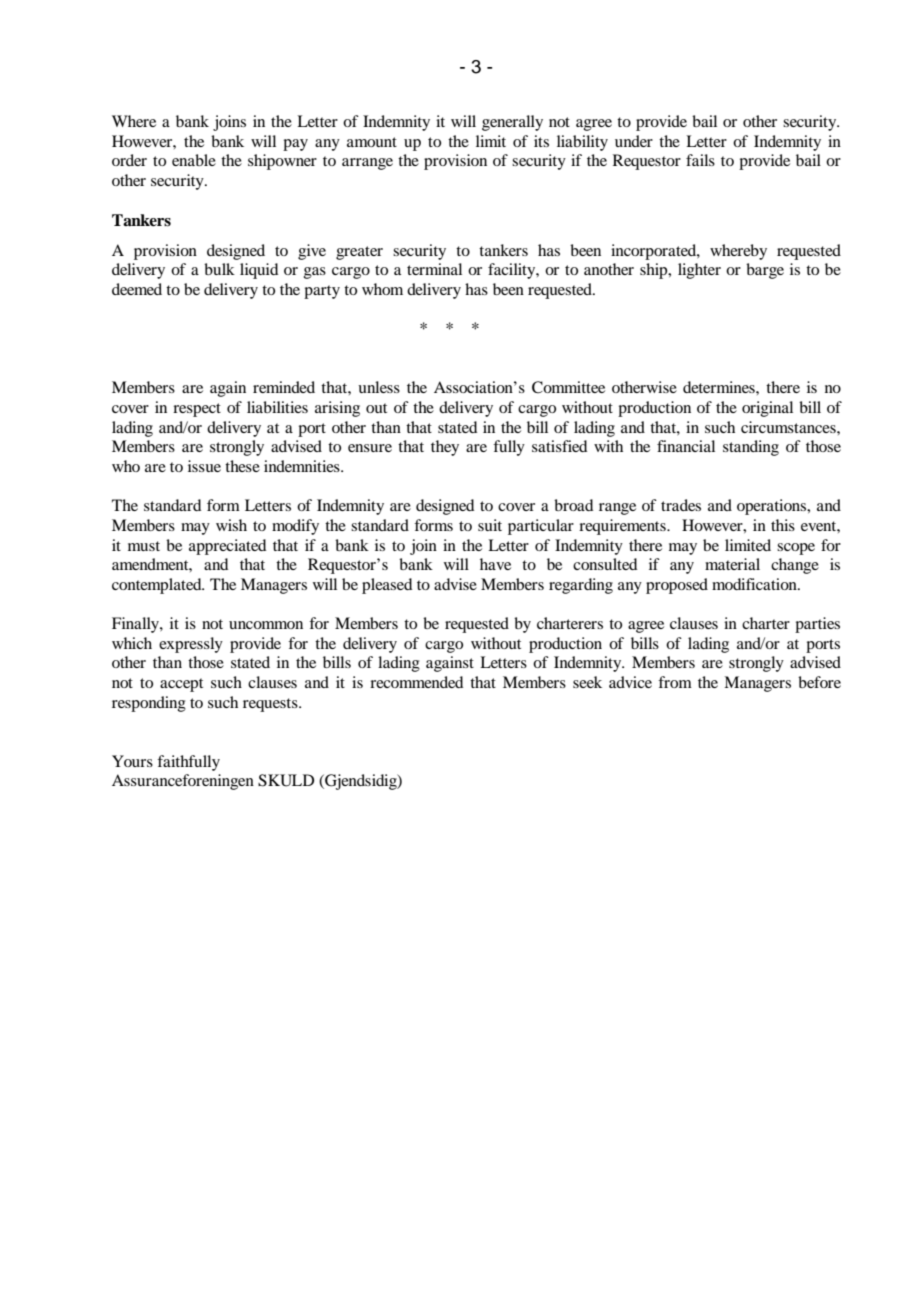 This image has width=924, height=1308. What do you see at coordinates (194, 160) in the image?
I see `enable` at bounding box center [194, 160].
